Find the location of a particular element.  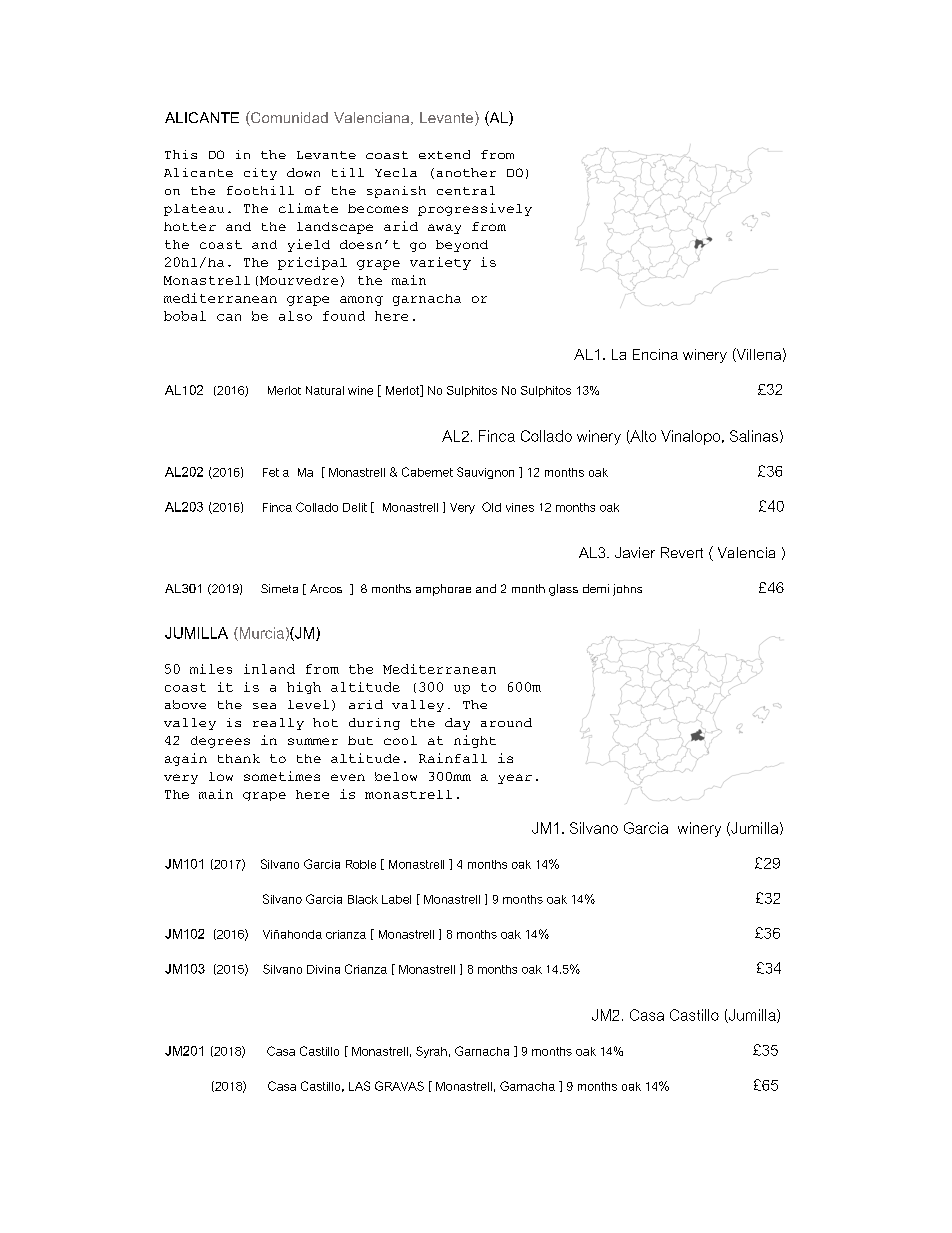

johns is located at coordinates (627, 590).
